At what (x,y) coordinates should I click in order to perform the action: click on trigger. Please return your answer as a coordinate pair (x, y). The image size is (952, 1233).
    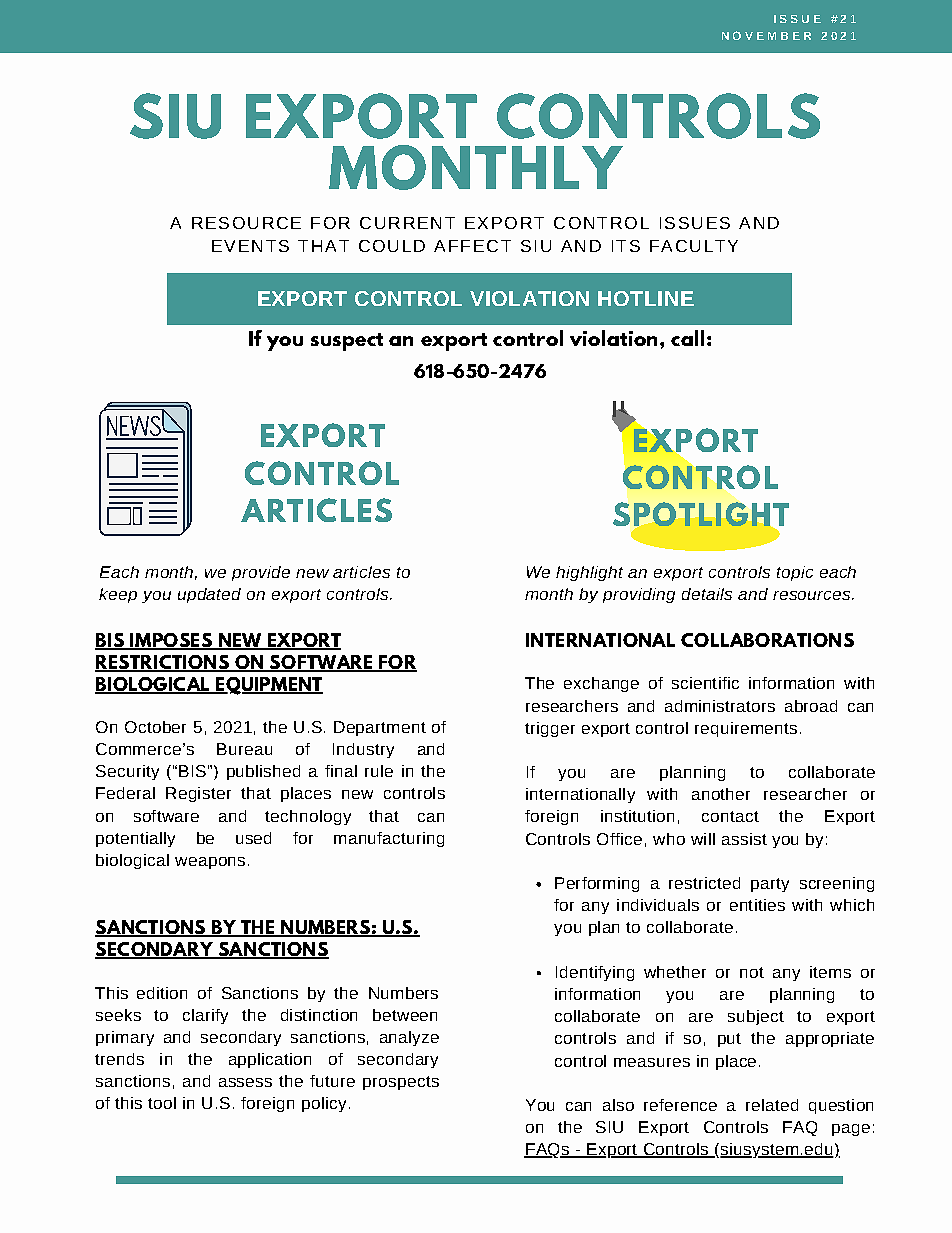
    Looking at the image, I should click on (550, 729).
